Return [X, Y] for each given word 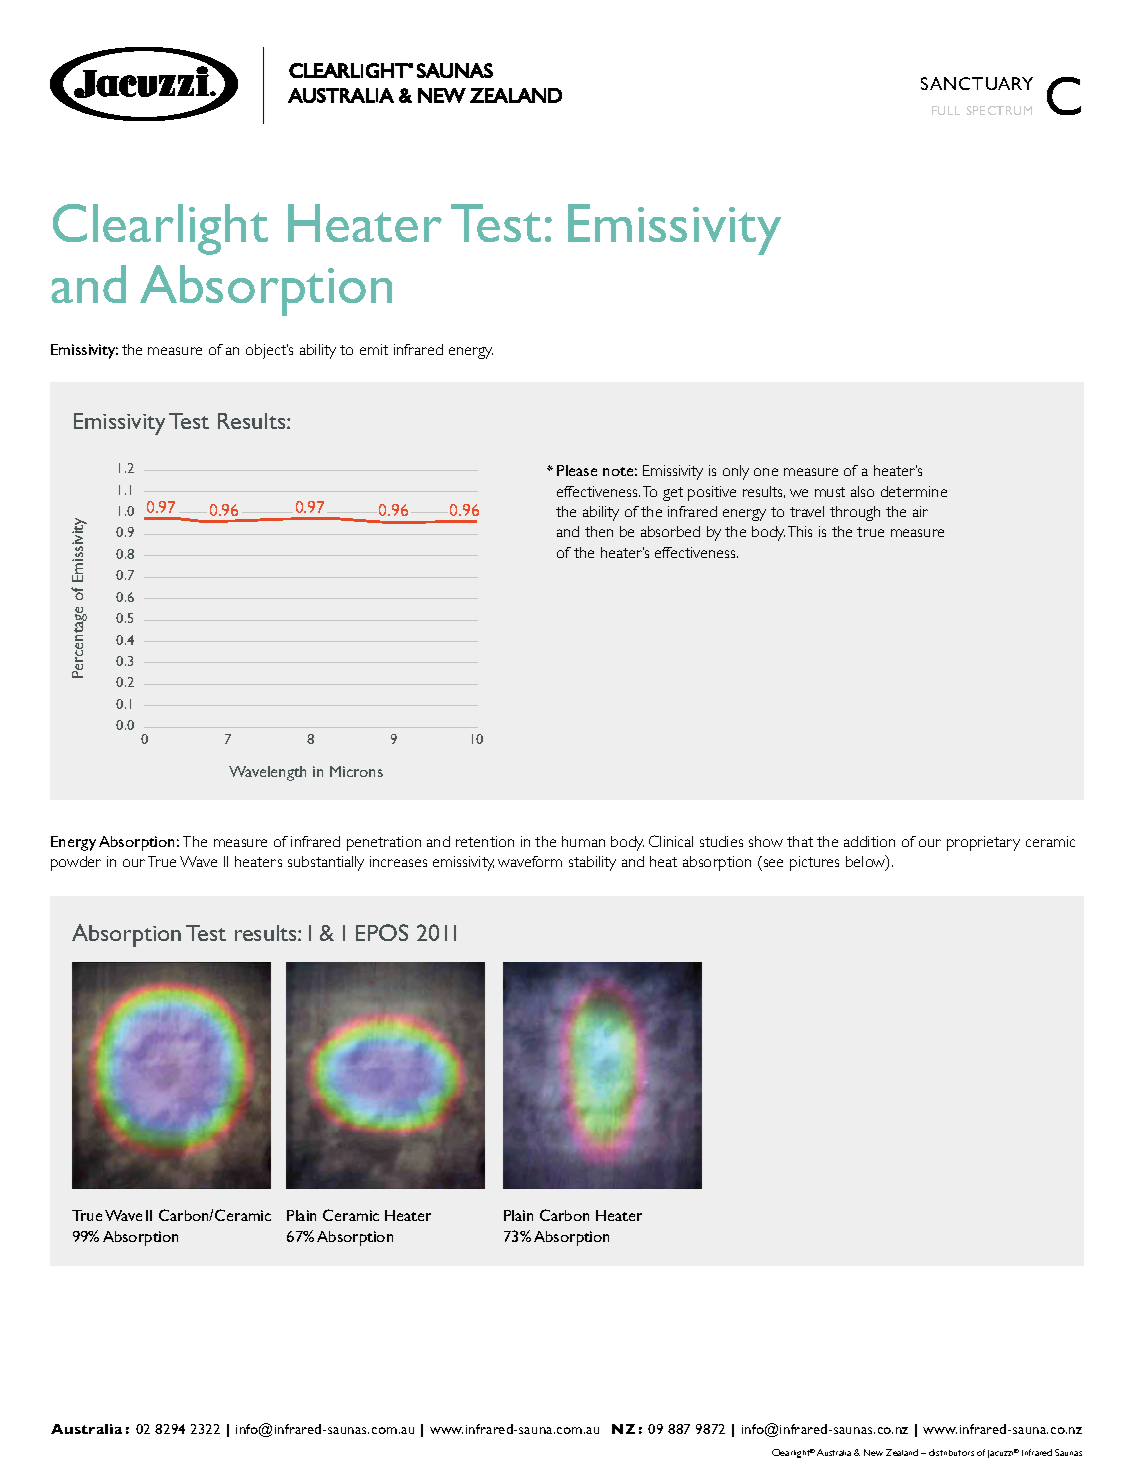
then [599, 531]
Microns [356, 771]
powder [76, 863]
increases [398, 861]
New [873, 1452]
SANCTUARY [977, 83]
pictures [814, 863]
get [673, 494]
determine [914, 491]
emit [374, 349]
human [583, 841]
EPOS [382, 932]
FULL [946, 110]
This [800, 531]
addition [869, 841]
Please [577, 470]
